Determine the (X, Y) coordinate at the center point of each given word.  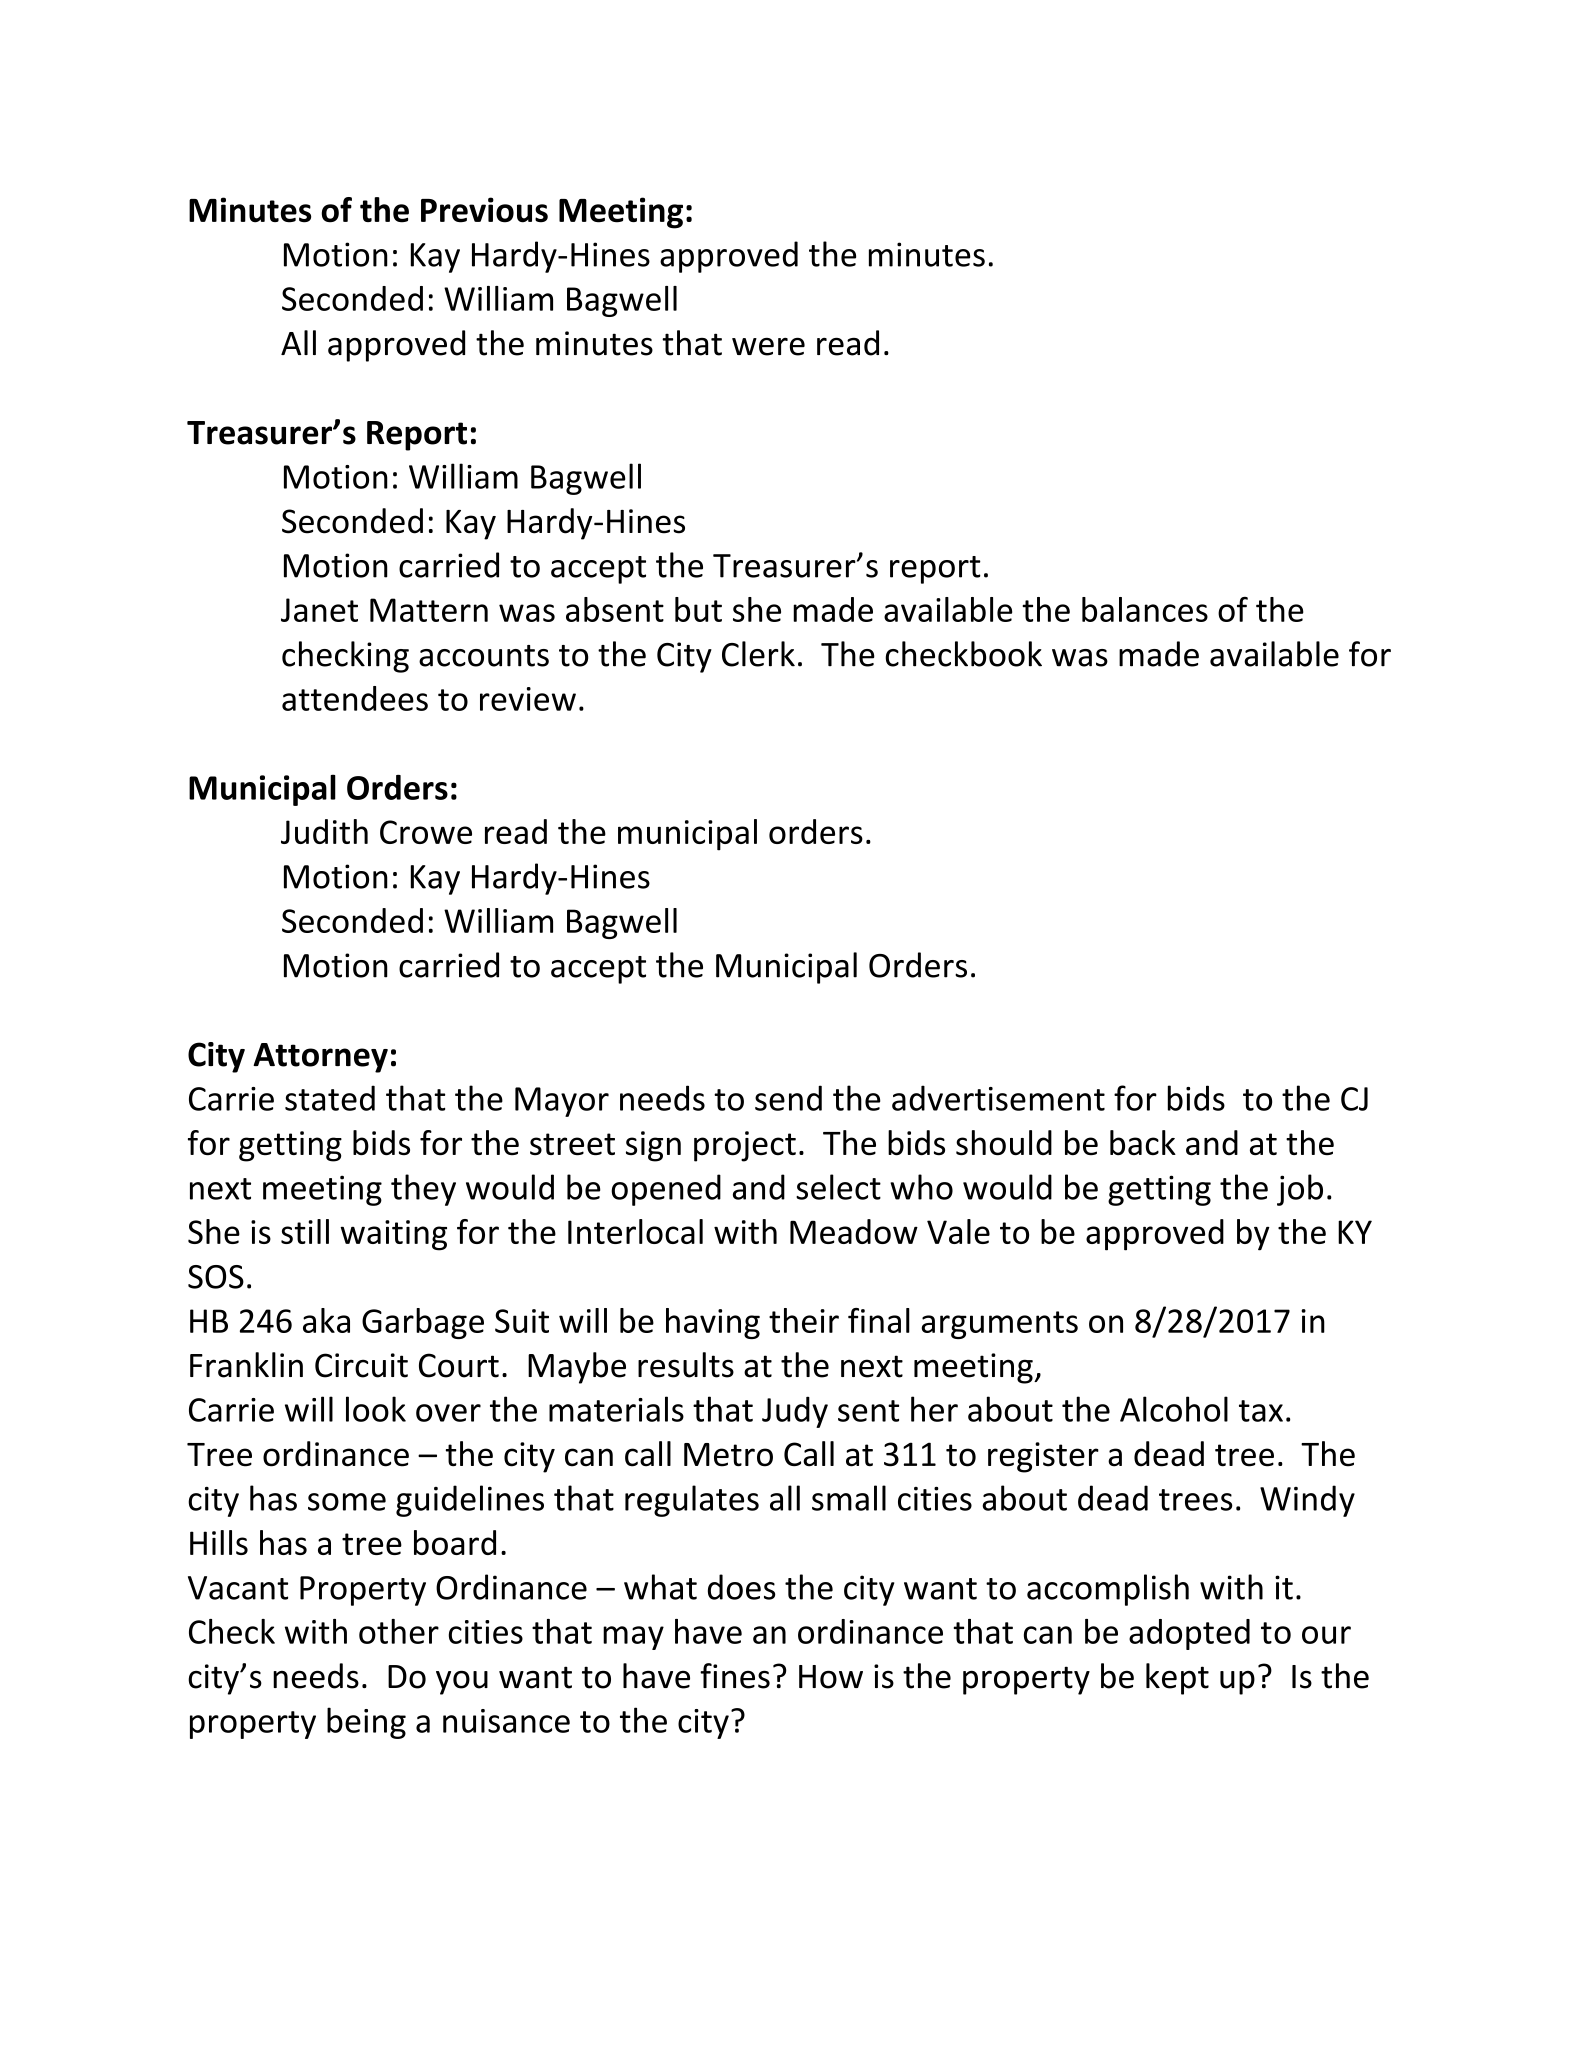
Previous (484, 210)
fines (735, 1676)
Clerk (758, 654)
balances (1145, 609)
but (698, 609)
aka (326, 1320)
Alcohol (1174, 1409)
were (768, 347)
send (788, 1098)
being (366, 1723)
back (1143, 1142)
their (804, 1320)
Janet (319, 610)
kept (1177, 1679)
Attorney (320, 1058)
